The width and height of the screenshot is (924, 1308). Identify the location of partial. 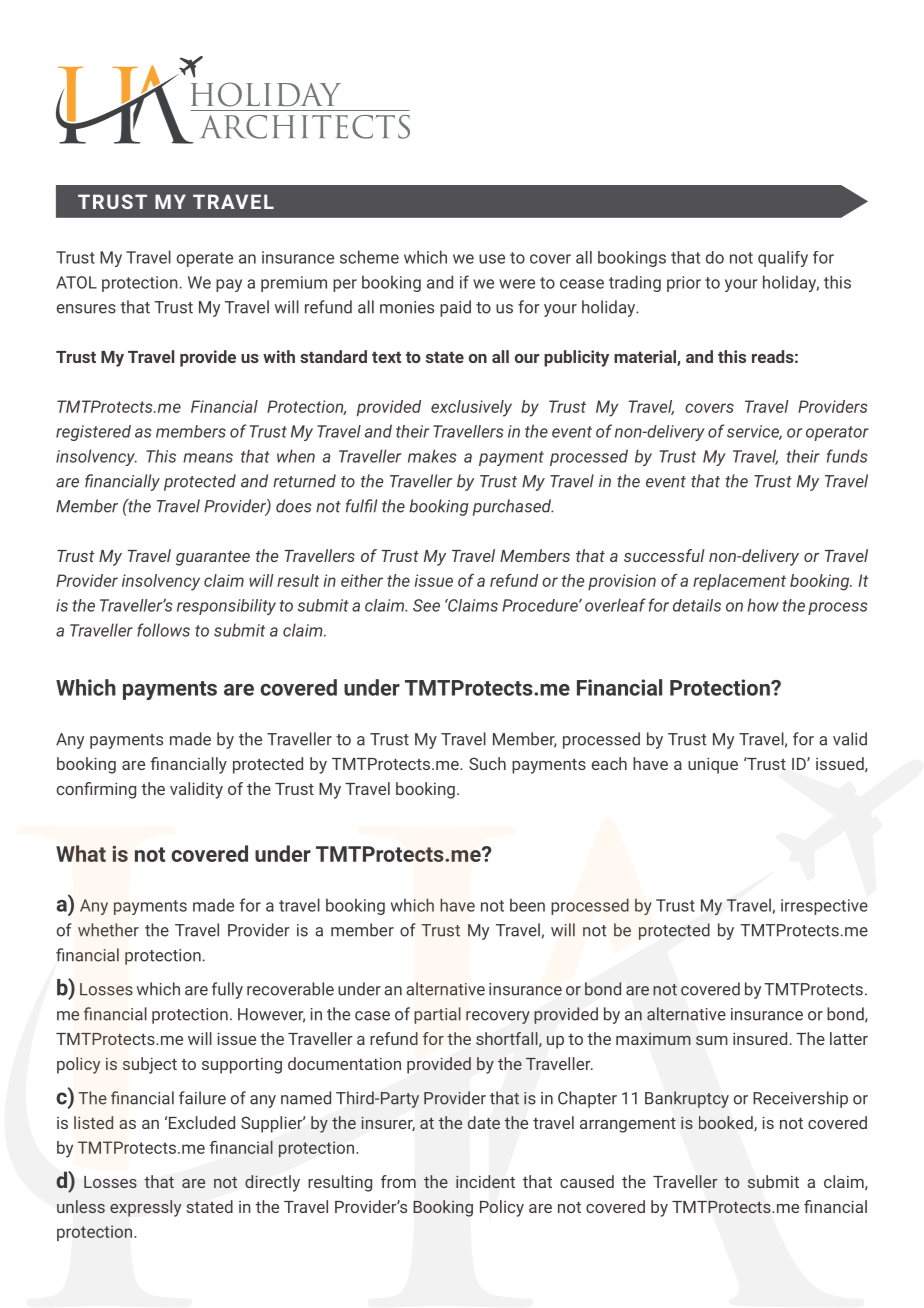
(437, 1015).
